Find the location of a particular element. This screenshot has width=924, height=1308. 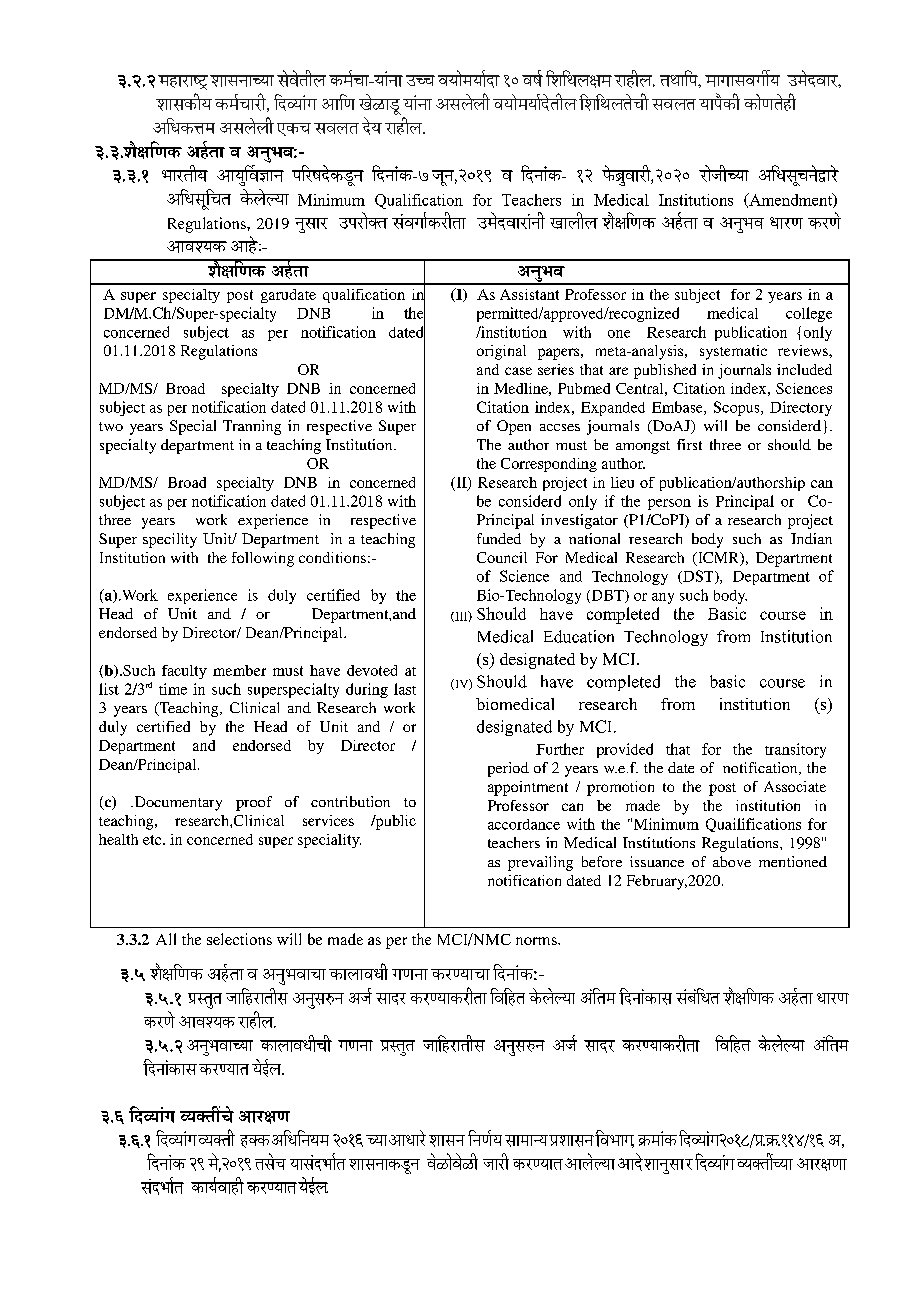

above is located at coordinates (732, 861).
